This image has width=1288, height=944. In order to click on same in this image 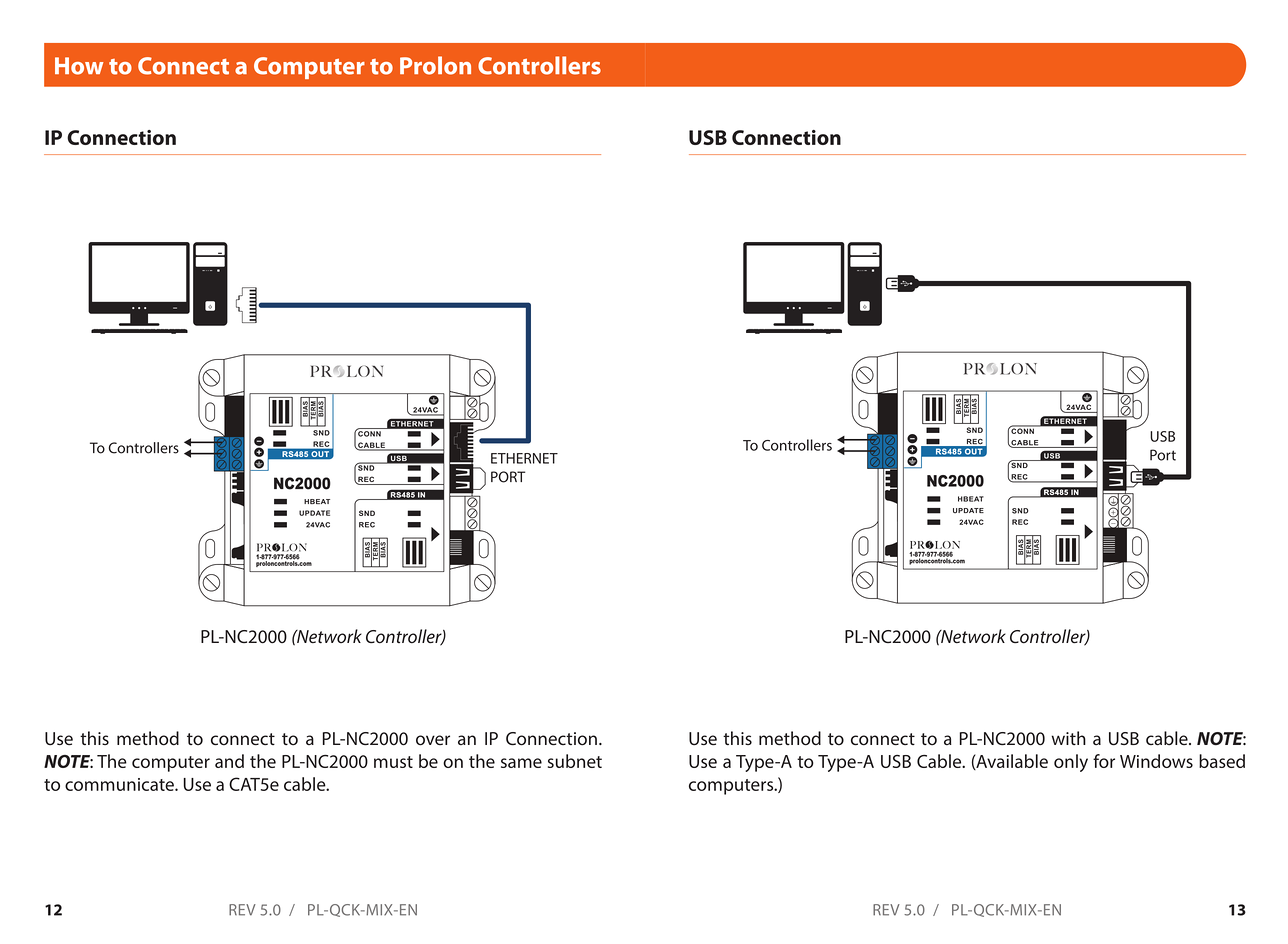, I will do `click(521, 763)`.
